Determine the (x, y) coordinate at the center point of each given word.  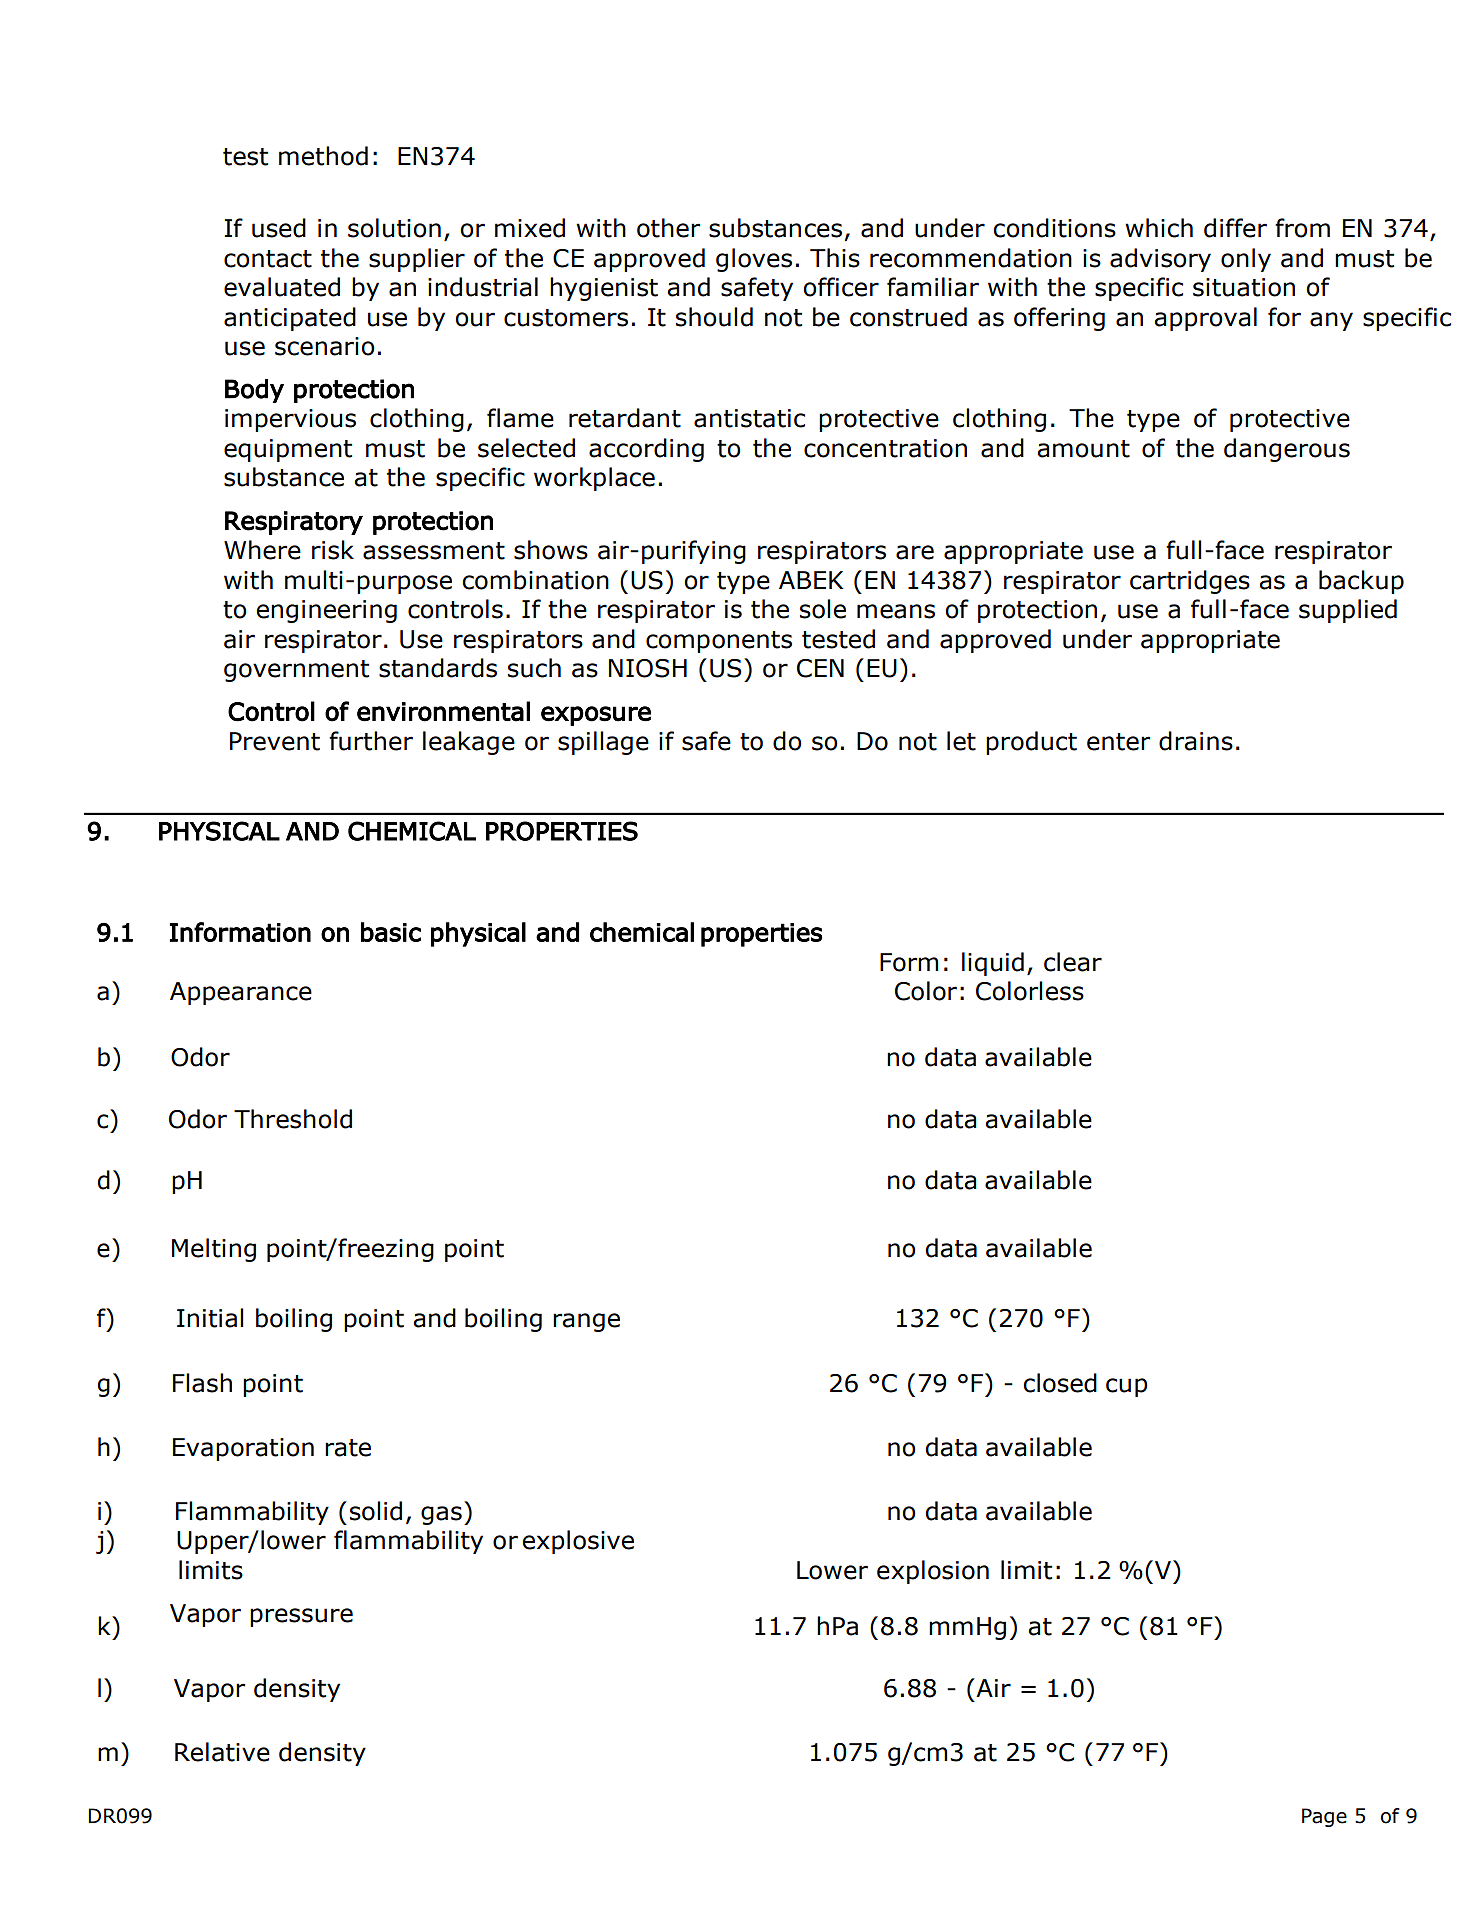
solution (394, 228)
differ (1235, 228)
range (586, 1322)
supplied (1348, 611)
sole (823, 609)
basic (391, 932)
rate (348, 1448)
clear (1073, 962)
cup (1127, 1387)
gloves (754, 260)
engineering (326, 611)
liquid (993, 964)
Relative (222, 1752)
